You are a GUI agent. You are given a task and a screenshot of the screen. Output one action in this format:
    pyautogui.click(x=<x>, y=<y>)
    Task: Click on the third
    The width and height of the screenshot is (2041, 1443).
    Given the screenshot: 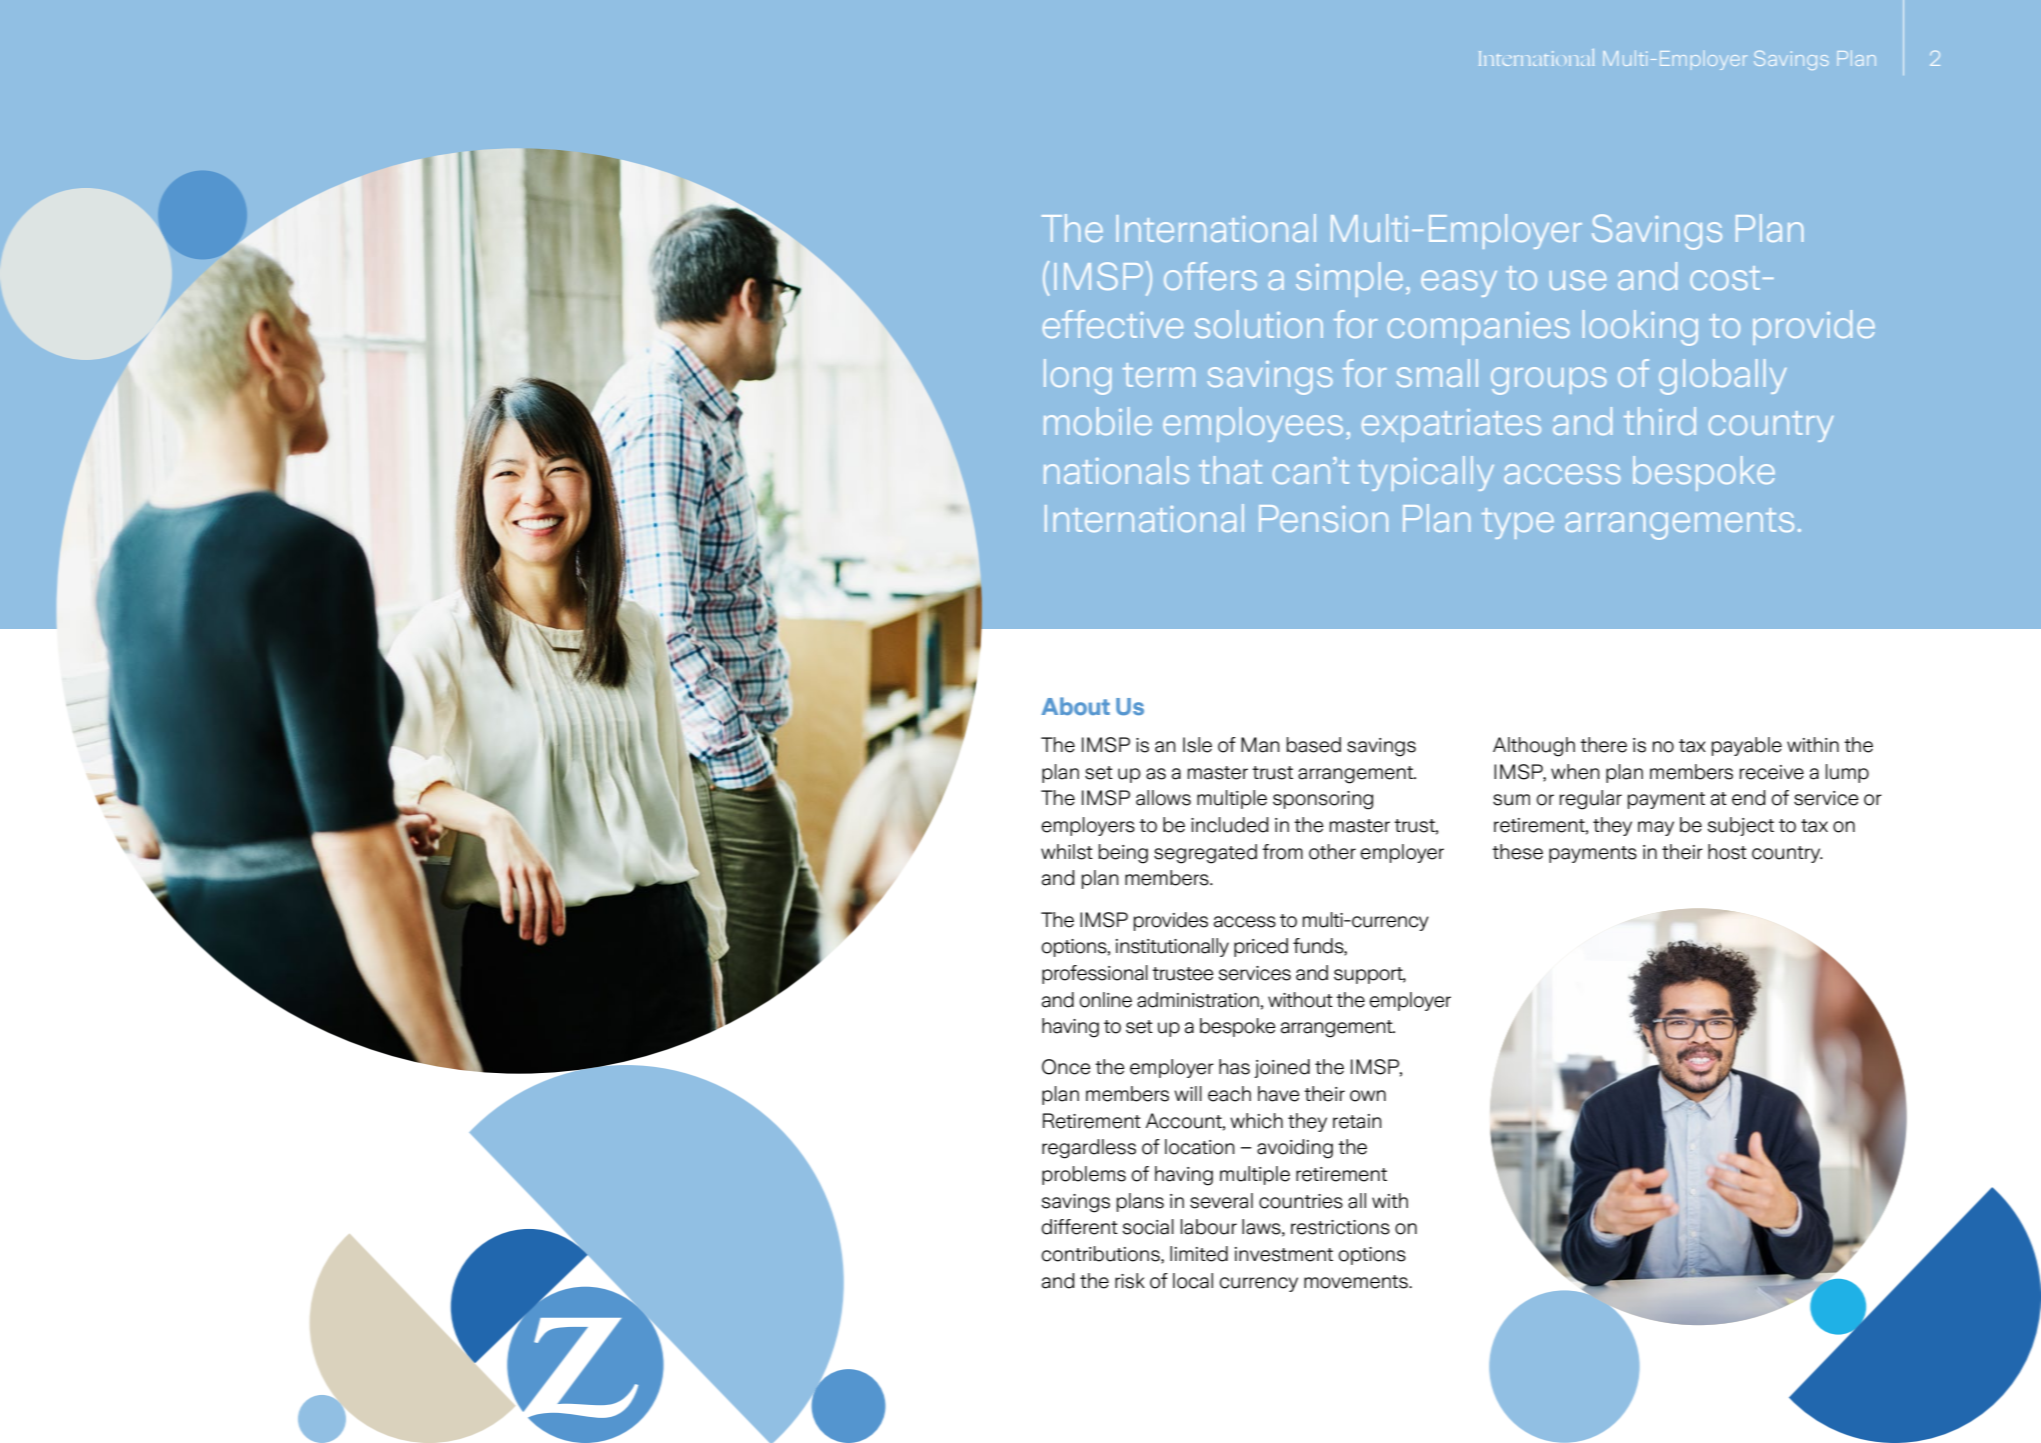 What is the action you would take?
    pyautogui.click(x=1660, y=421)
